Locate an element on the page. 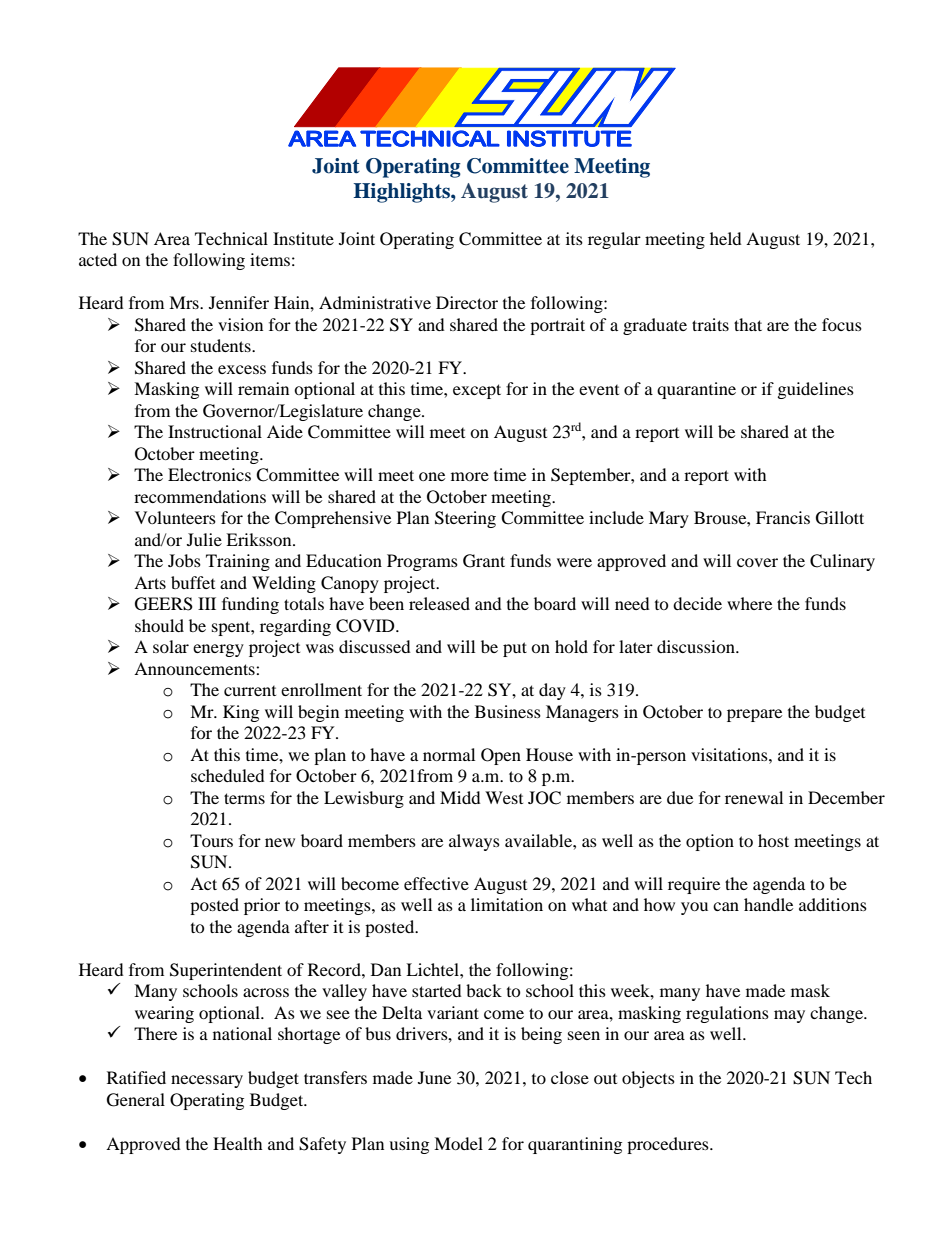  cover is located at coordinates (757, 562).
